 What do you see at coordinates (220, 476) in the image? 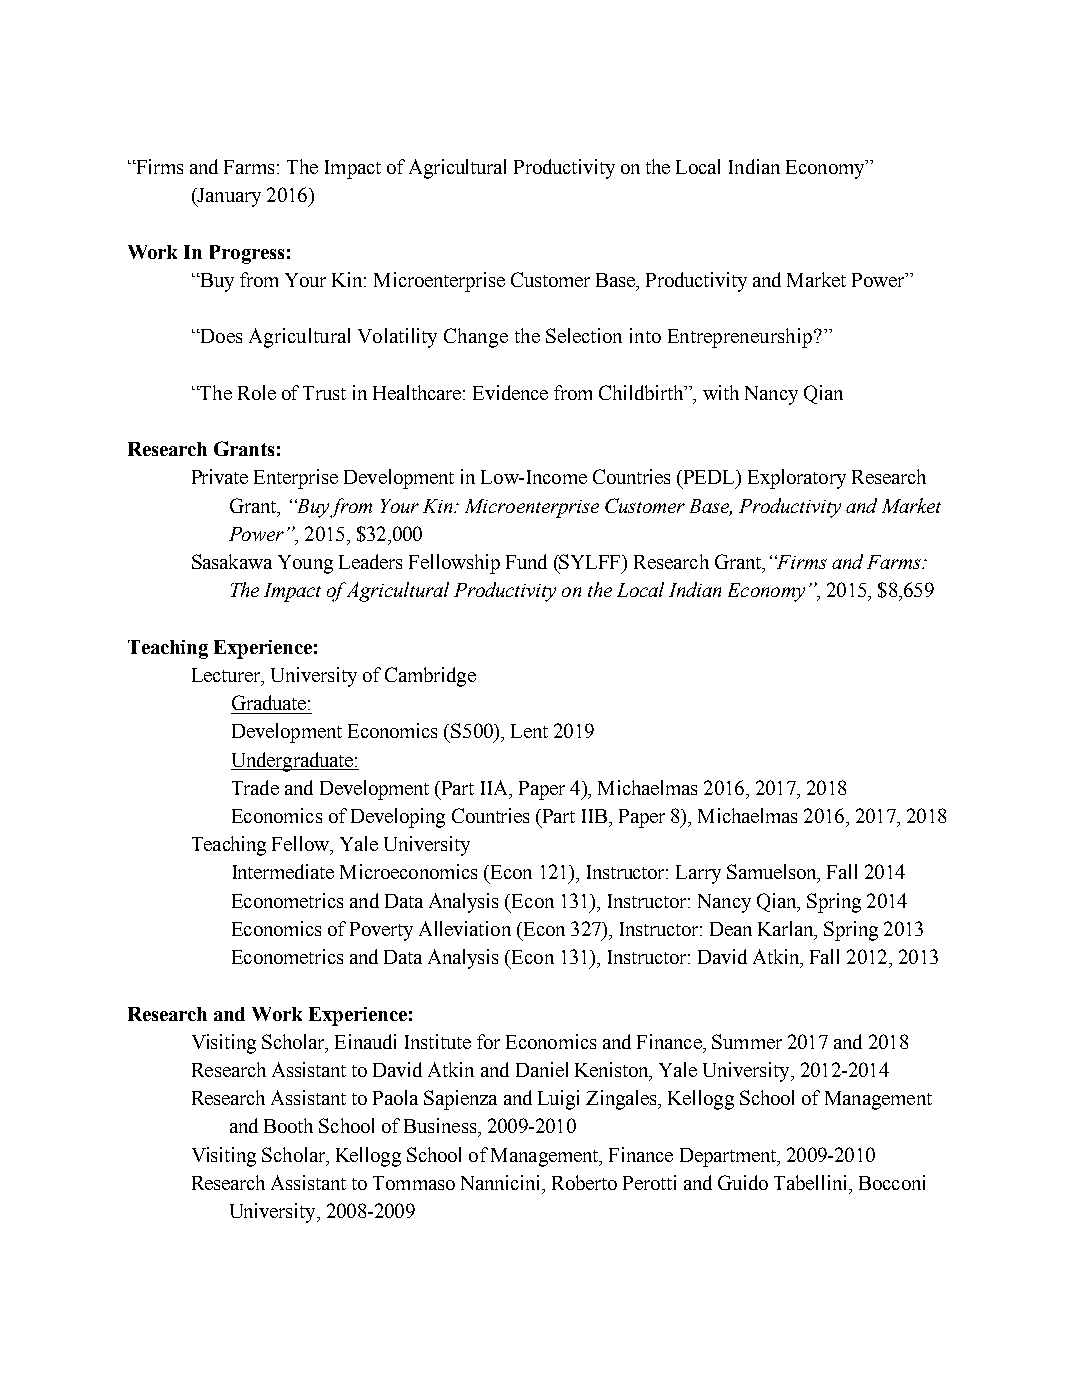
I see `Private` at bounding box center [220, 476].
